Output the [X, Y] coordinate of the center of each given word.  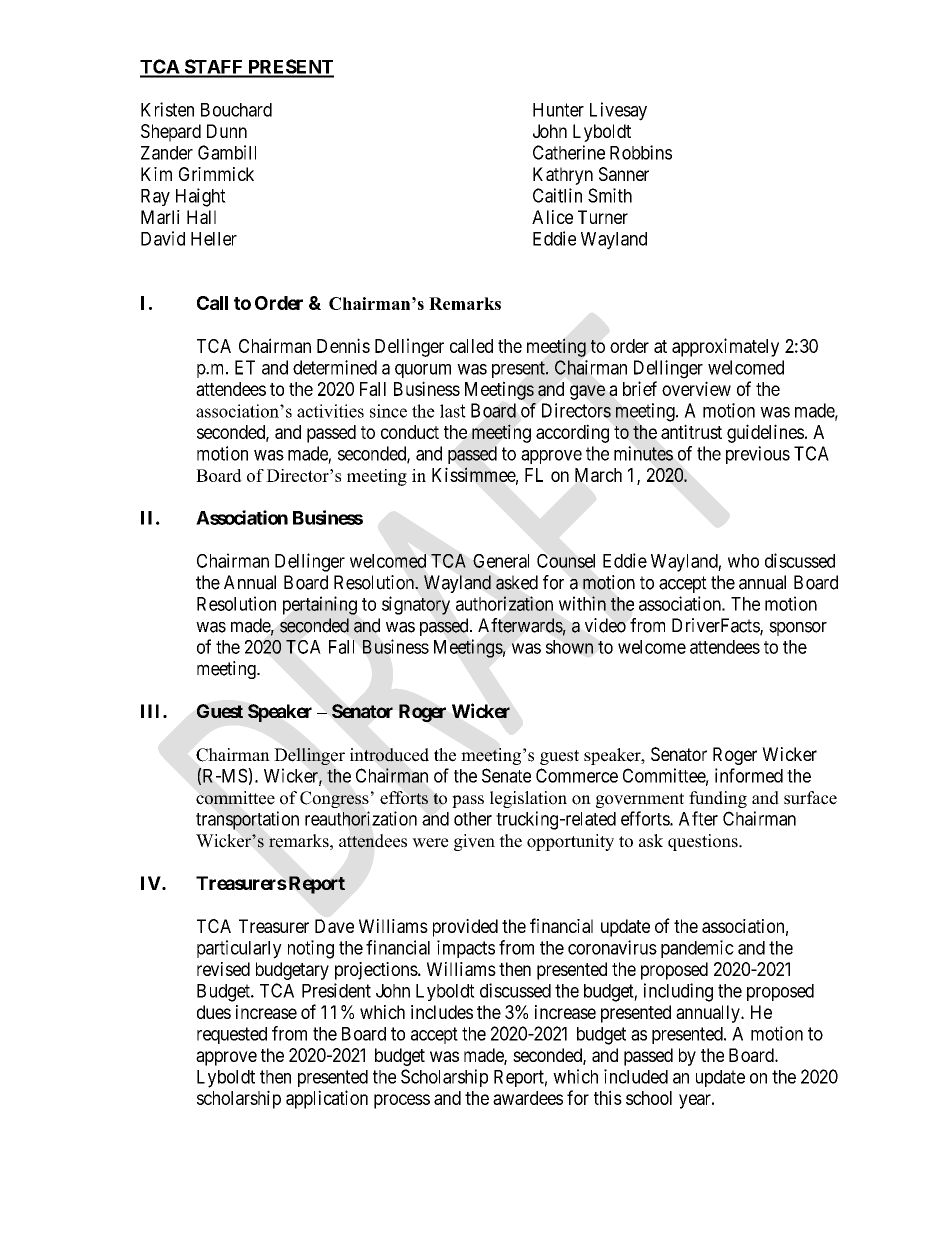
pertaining [320, 605]
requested [232, 1035]
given [474, 842]
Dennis [343, 345]
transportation [247, 820]
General [501, 561]
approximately [725, 347]
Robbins [641, 152]
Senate [506, 775]
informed [749, 775]
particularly [239, 949]
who [743, 561]
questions [704, 842]
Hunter [558, 110]
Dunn [227, 131]
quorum [423, 371]
